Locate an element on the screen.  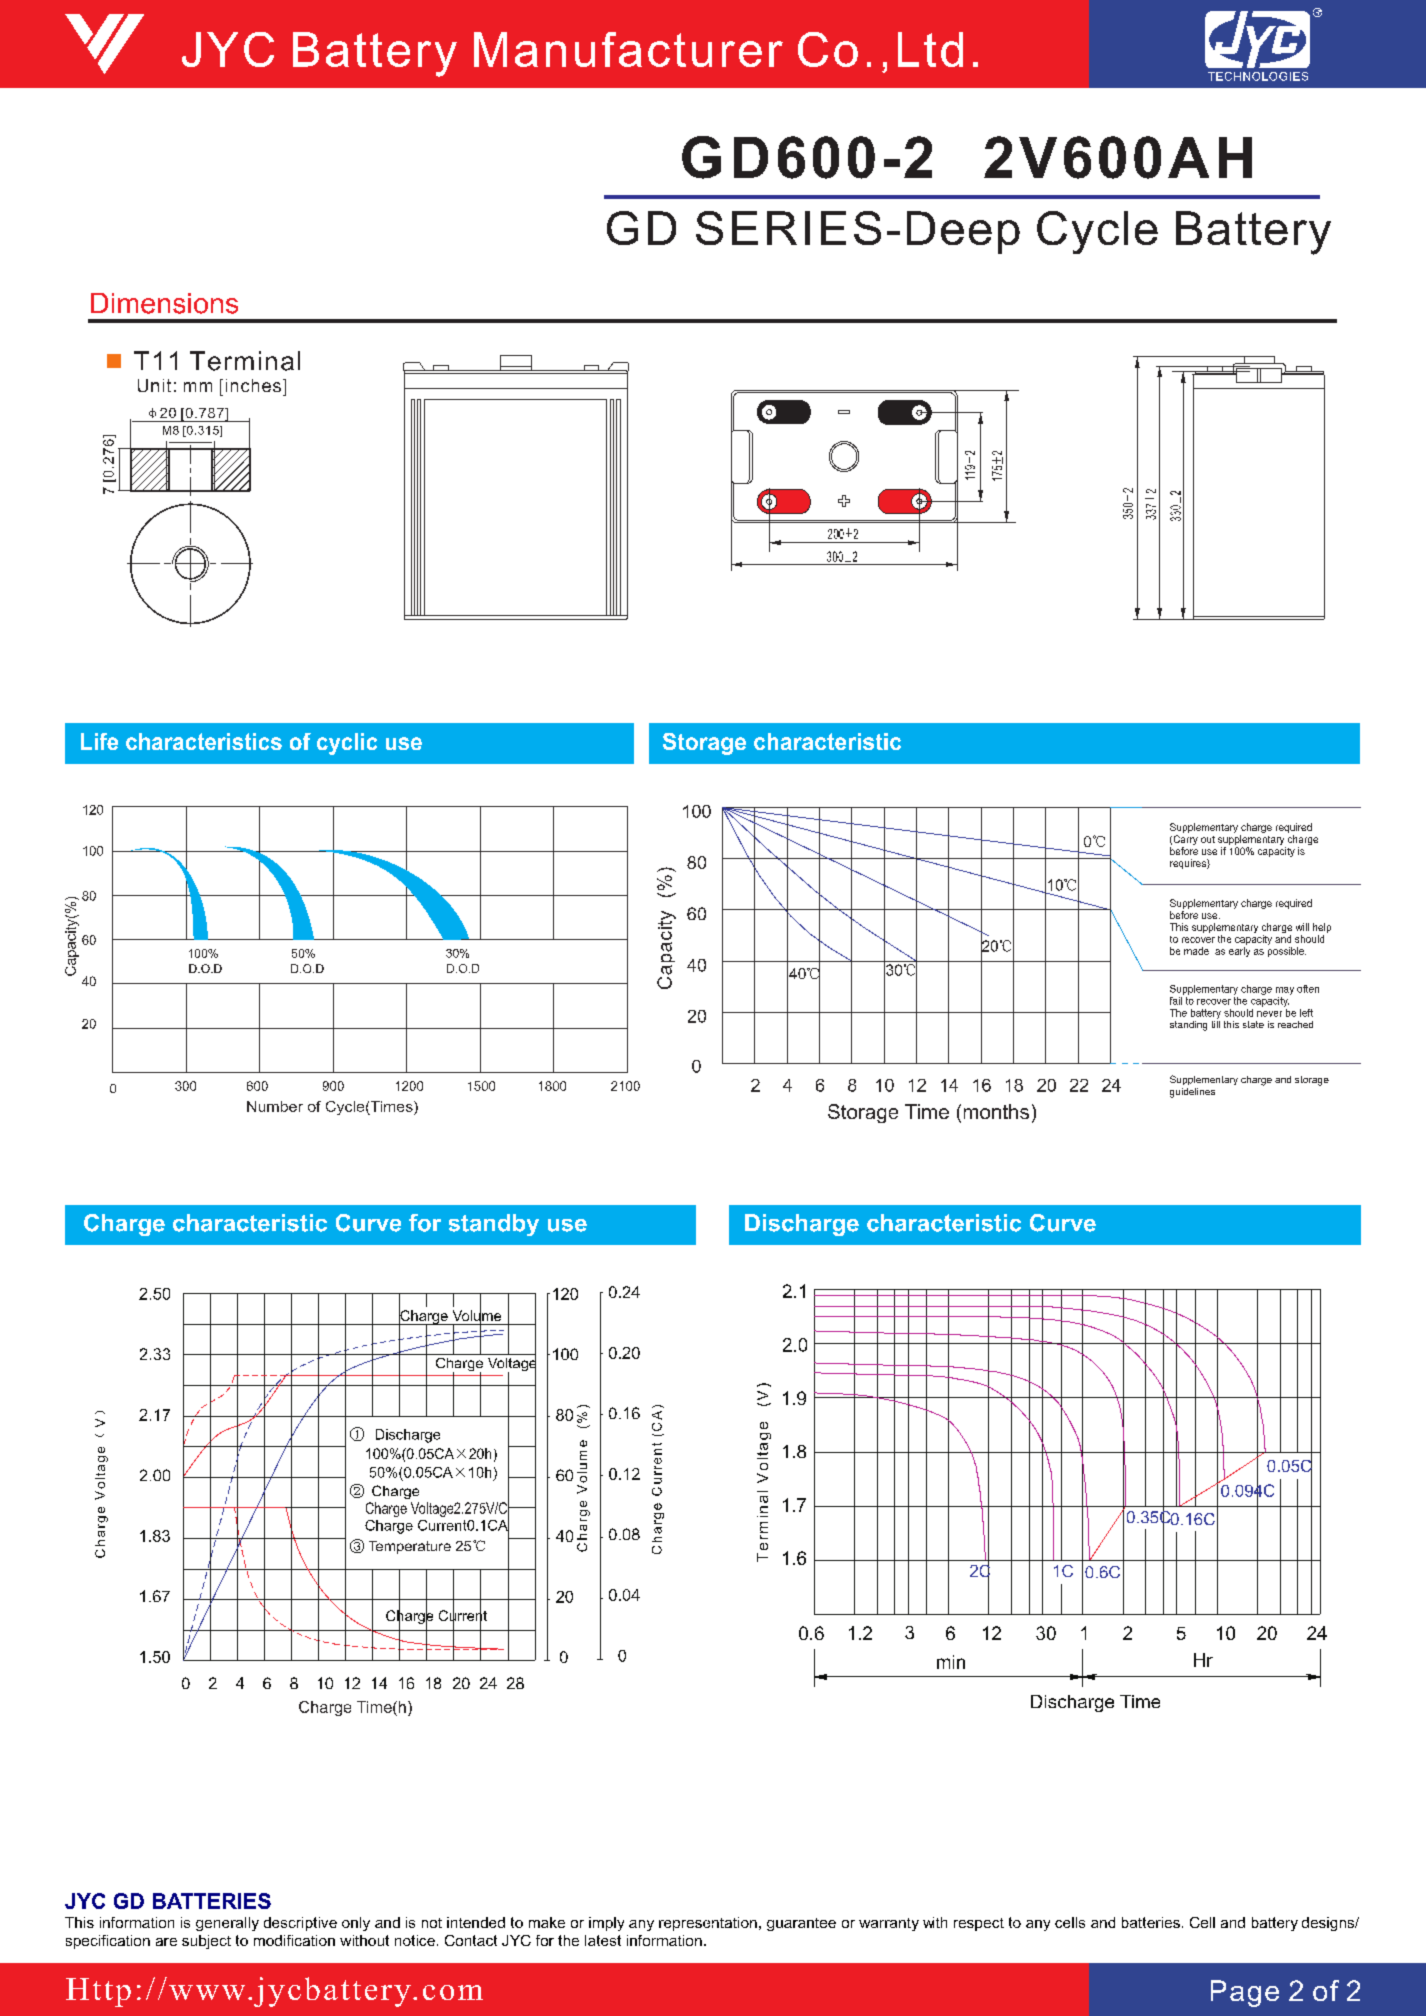
generally is located at coordinates (227, 1924).
